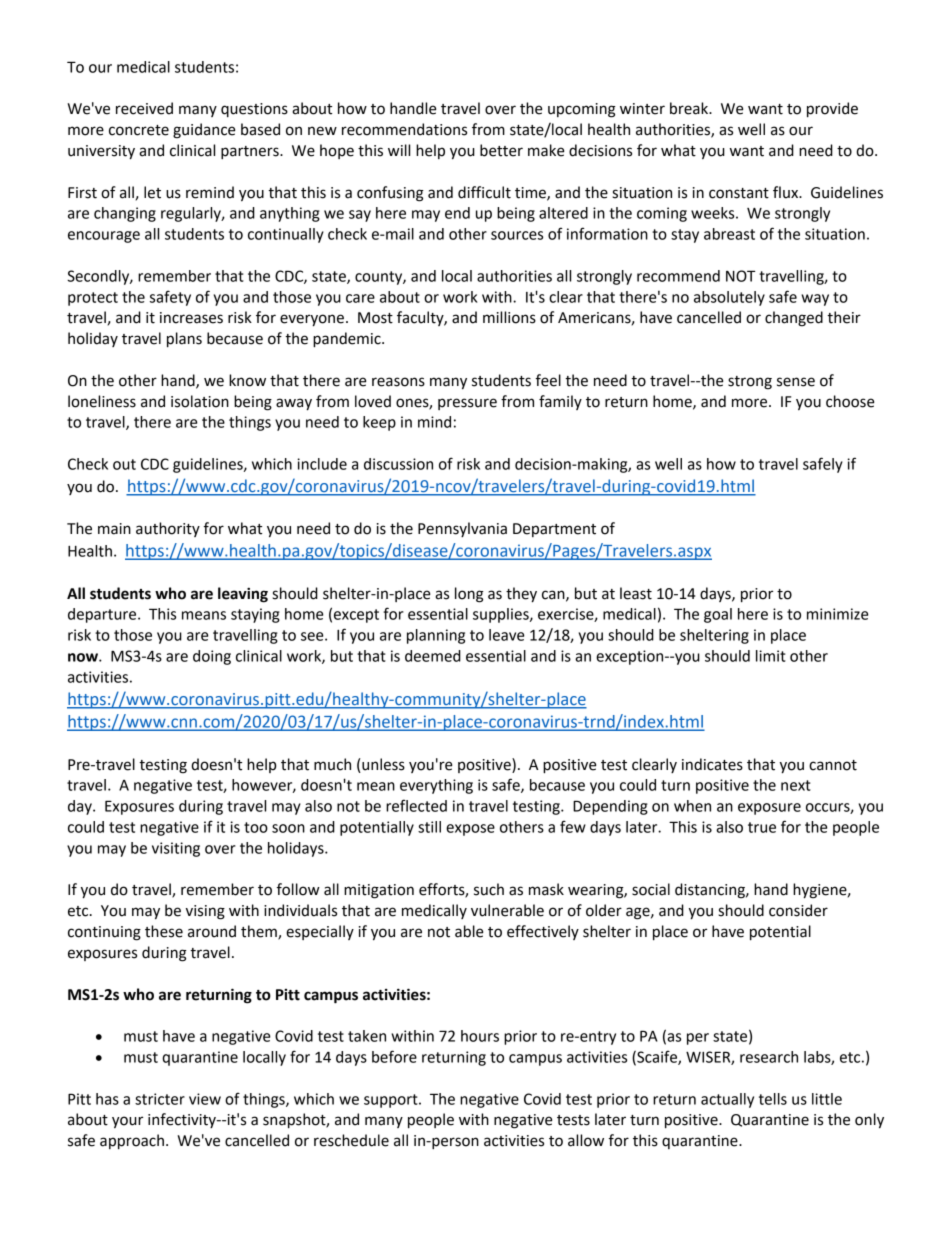  I want to click on better, so click(501, 150).
